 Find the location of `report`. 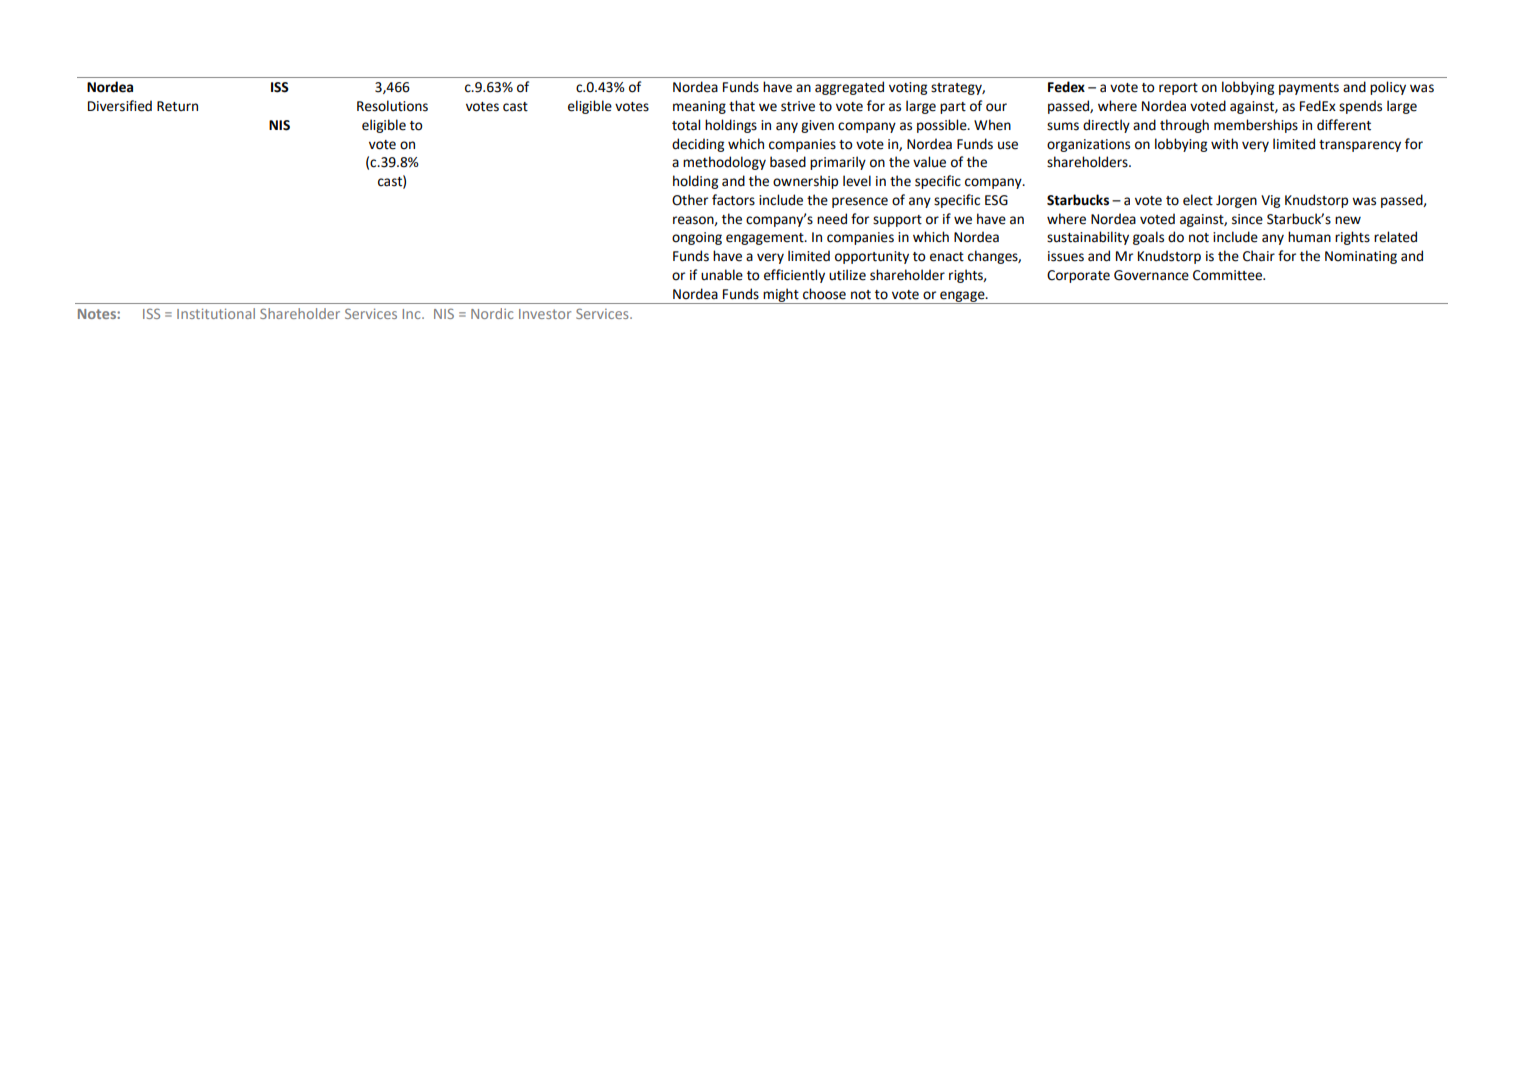

report is located at coordinates (1178, 89).
